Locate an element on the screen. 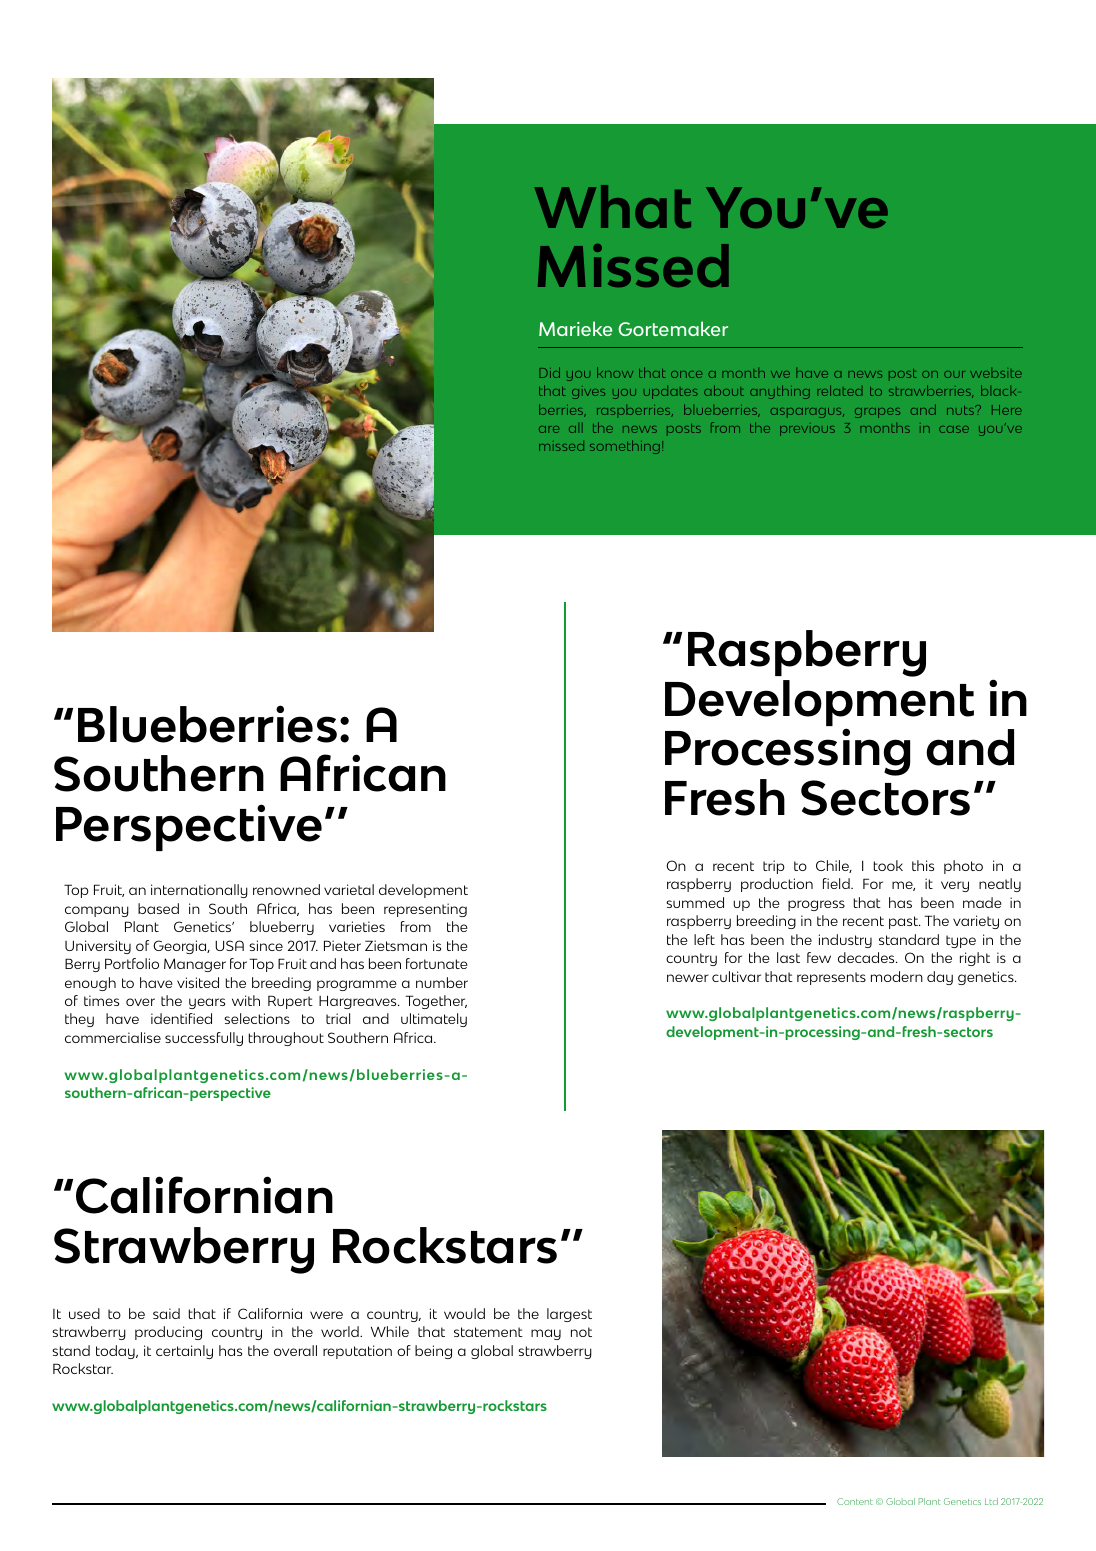 The width and height of the screenshot is (1096, 1551). ultimately is located at coordinates (434, 1020).
